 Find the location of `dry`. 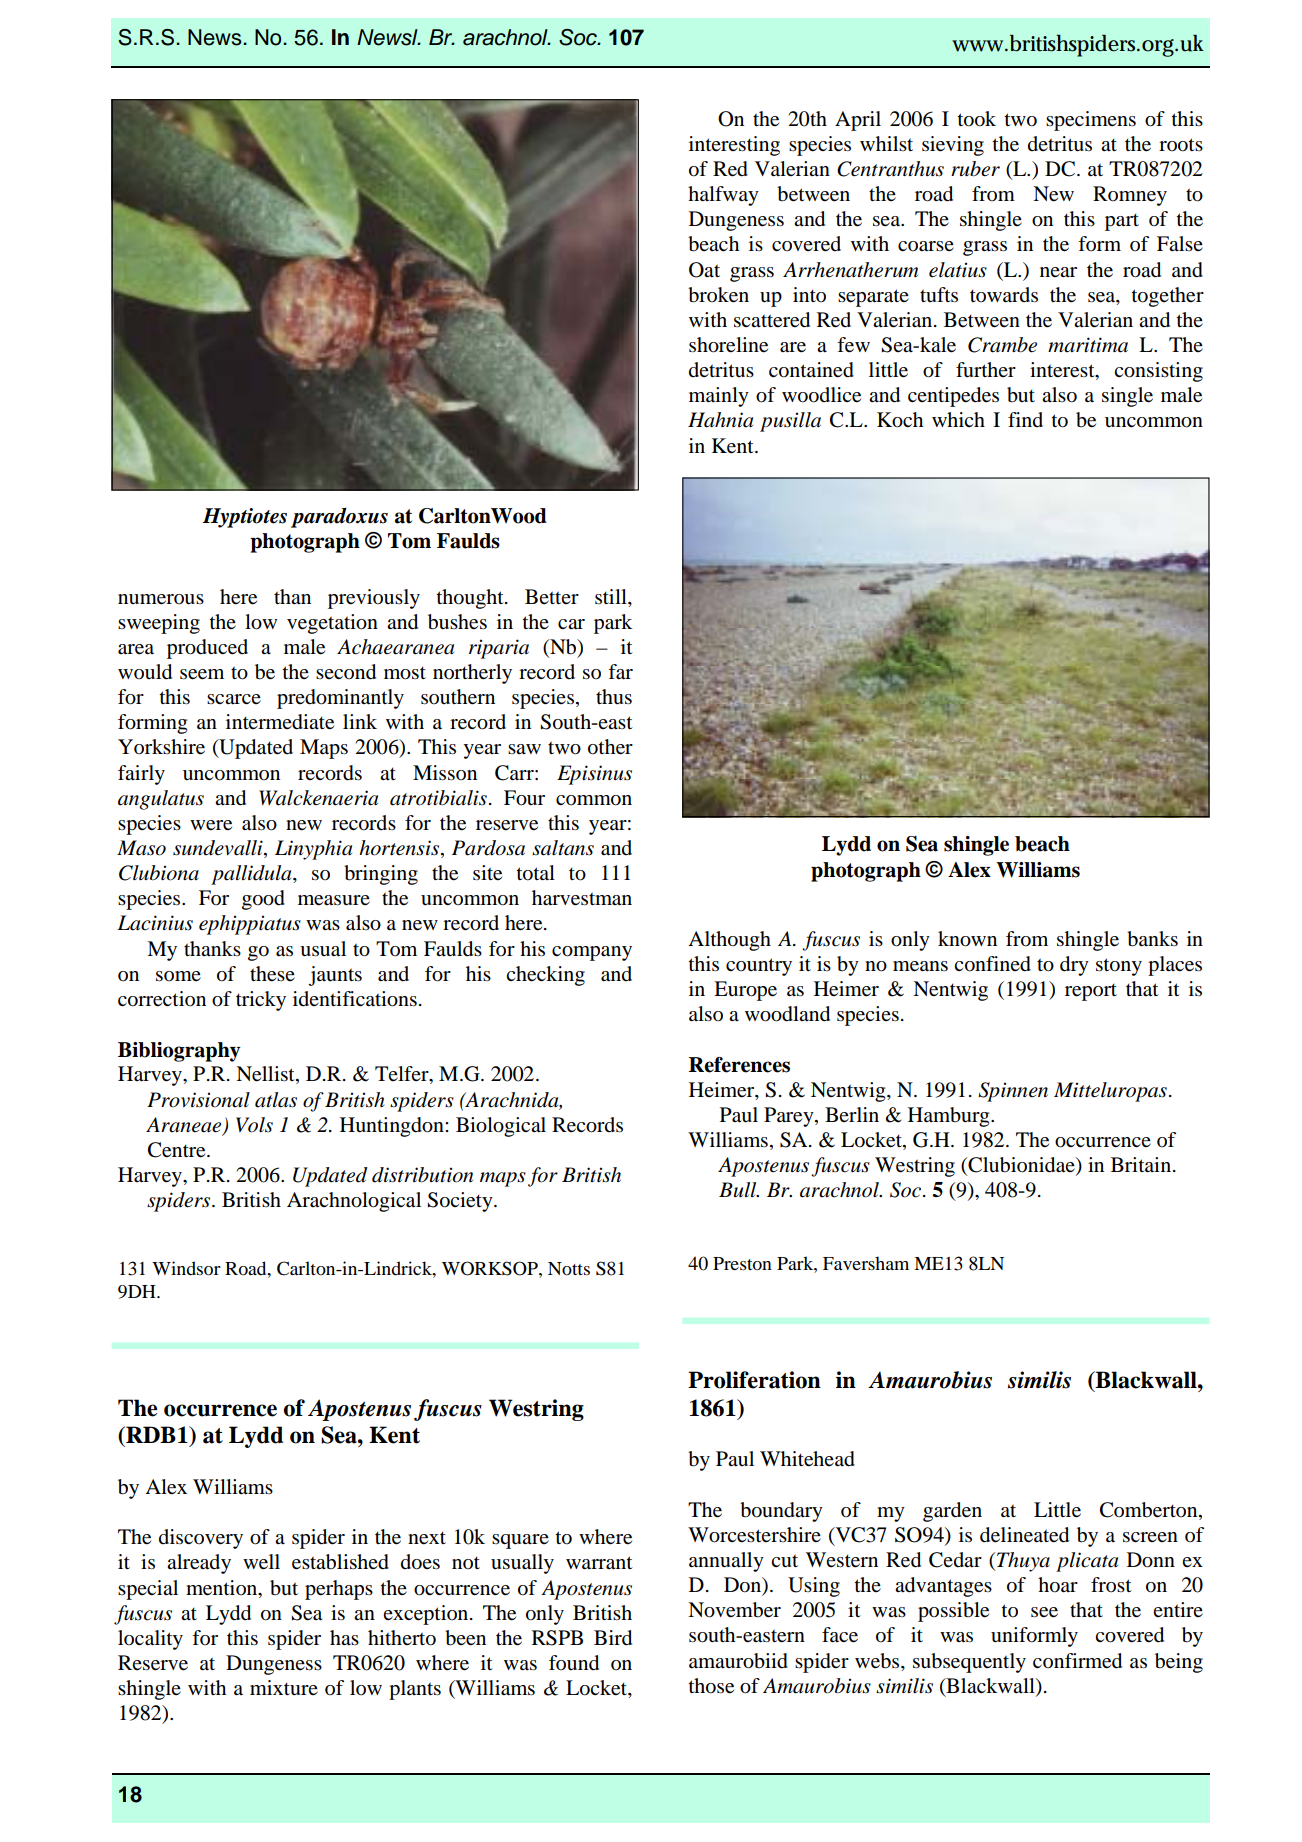

dry is located at coordinates (1074, 966).
